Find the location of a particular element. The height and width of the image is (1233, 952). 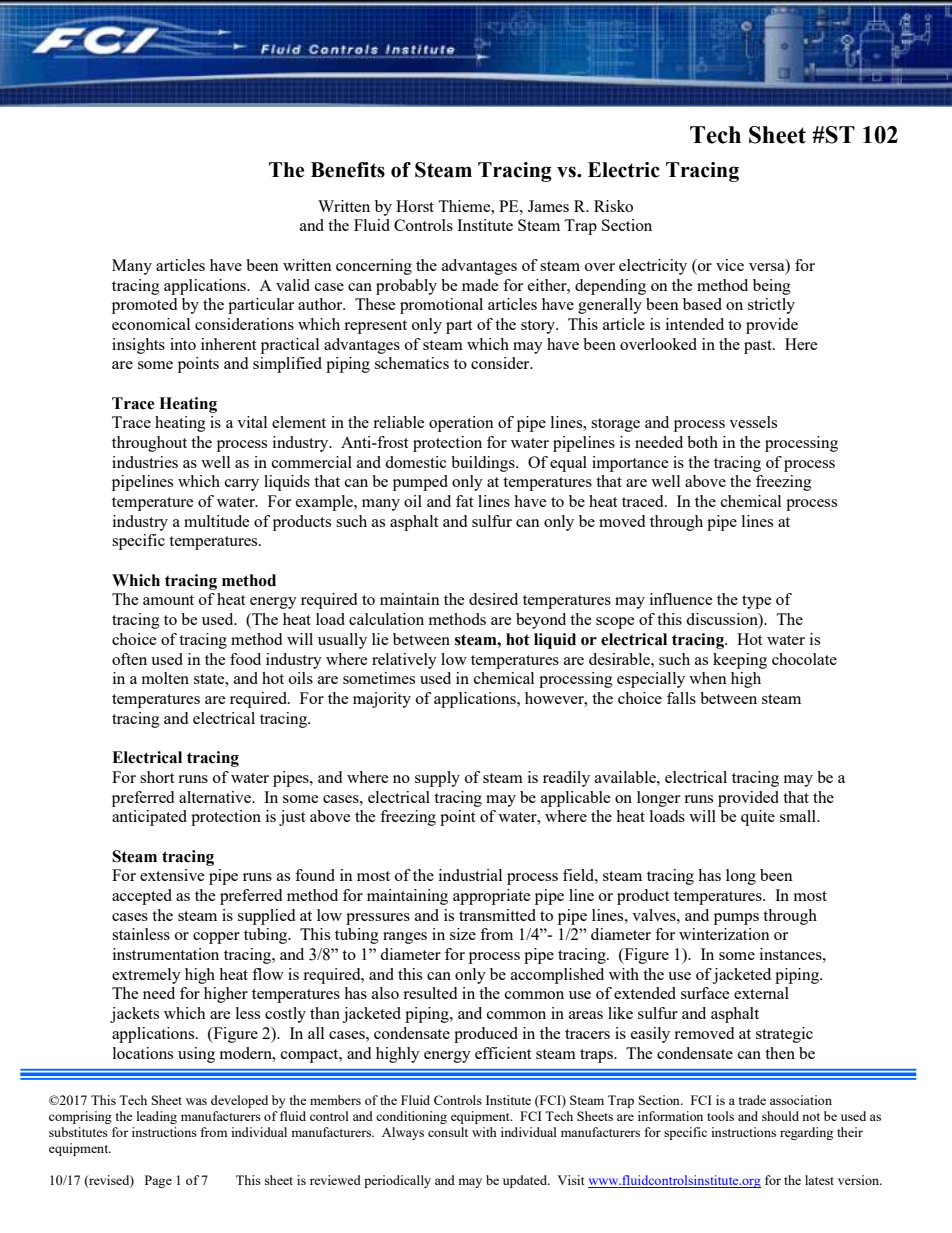

promoted is located at coordinates (144, 306).
